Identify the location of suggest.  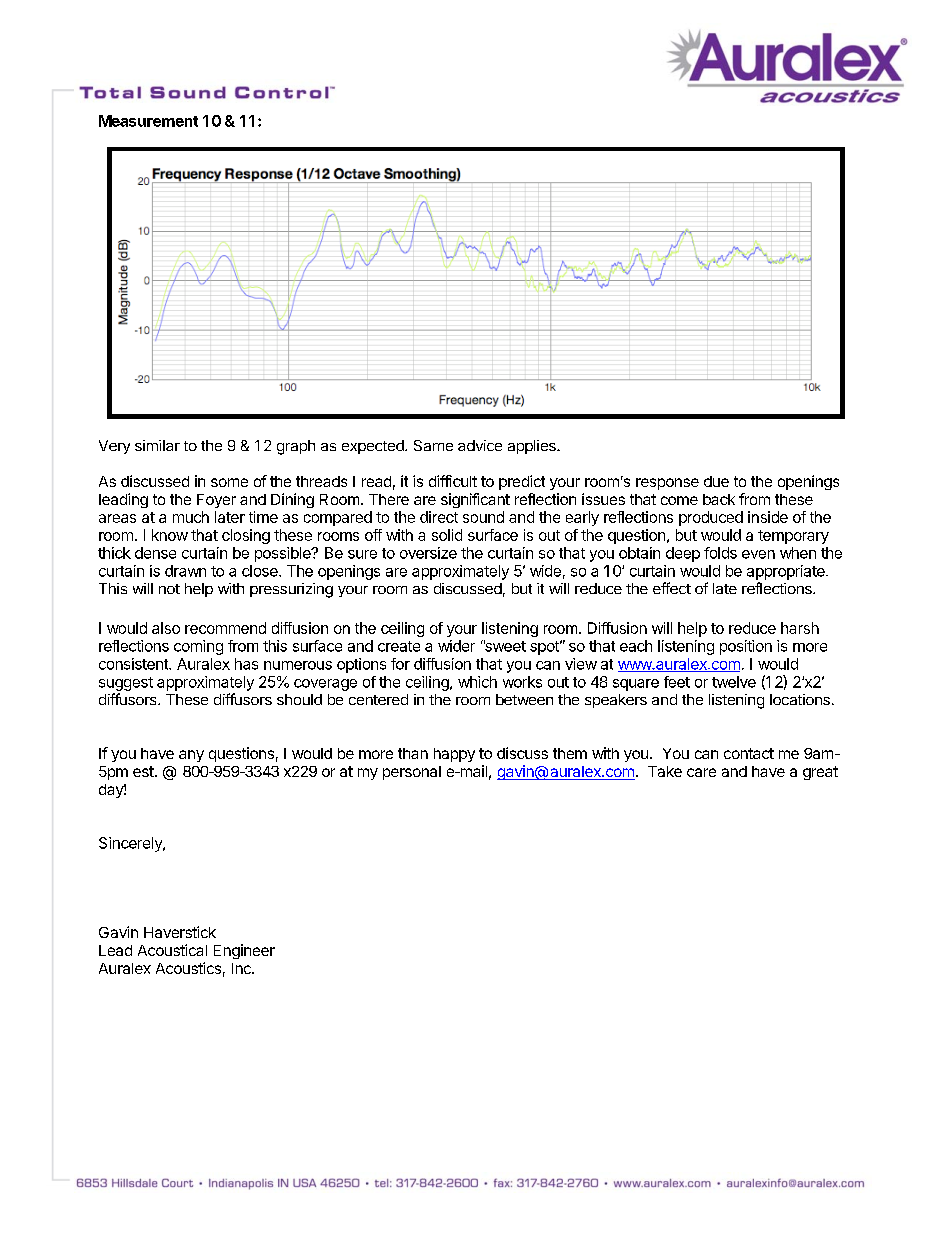
(126, 684).
